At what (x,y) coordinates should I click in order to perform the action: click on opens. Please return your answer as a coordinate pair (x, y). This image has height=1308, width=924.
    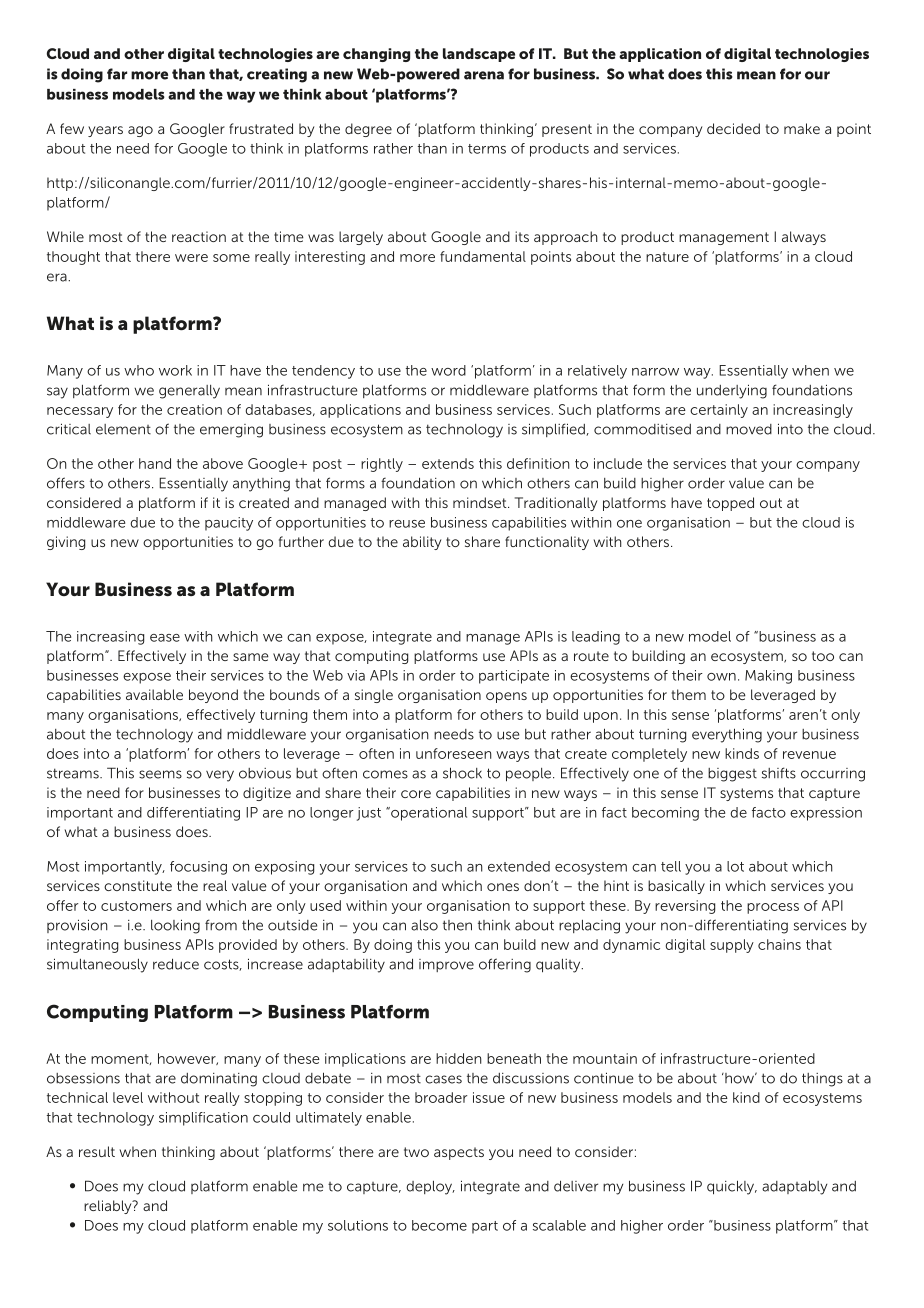
    Looking at the image, I should click on (506, 697).
